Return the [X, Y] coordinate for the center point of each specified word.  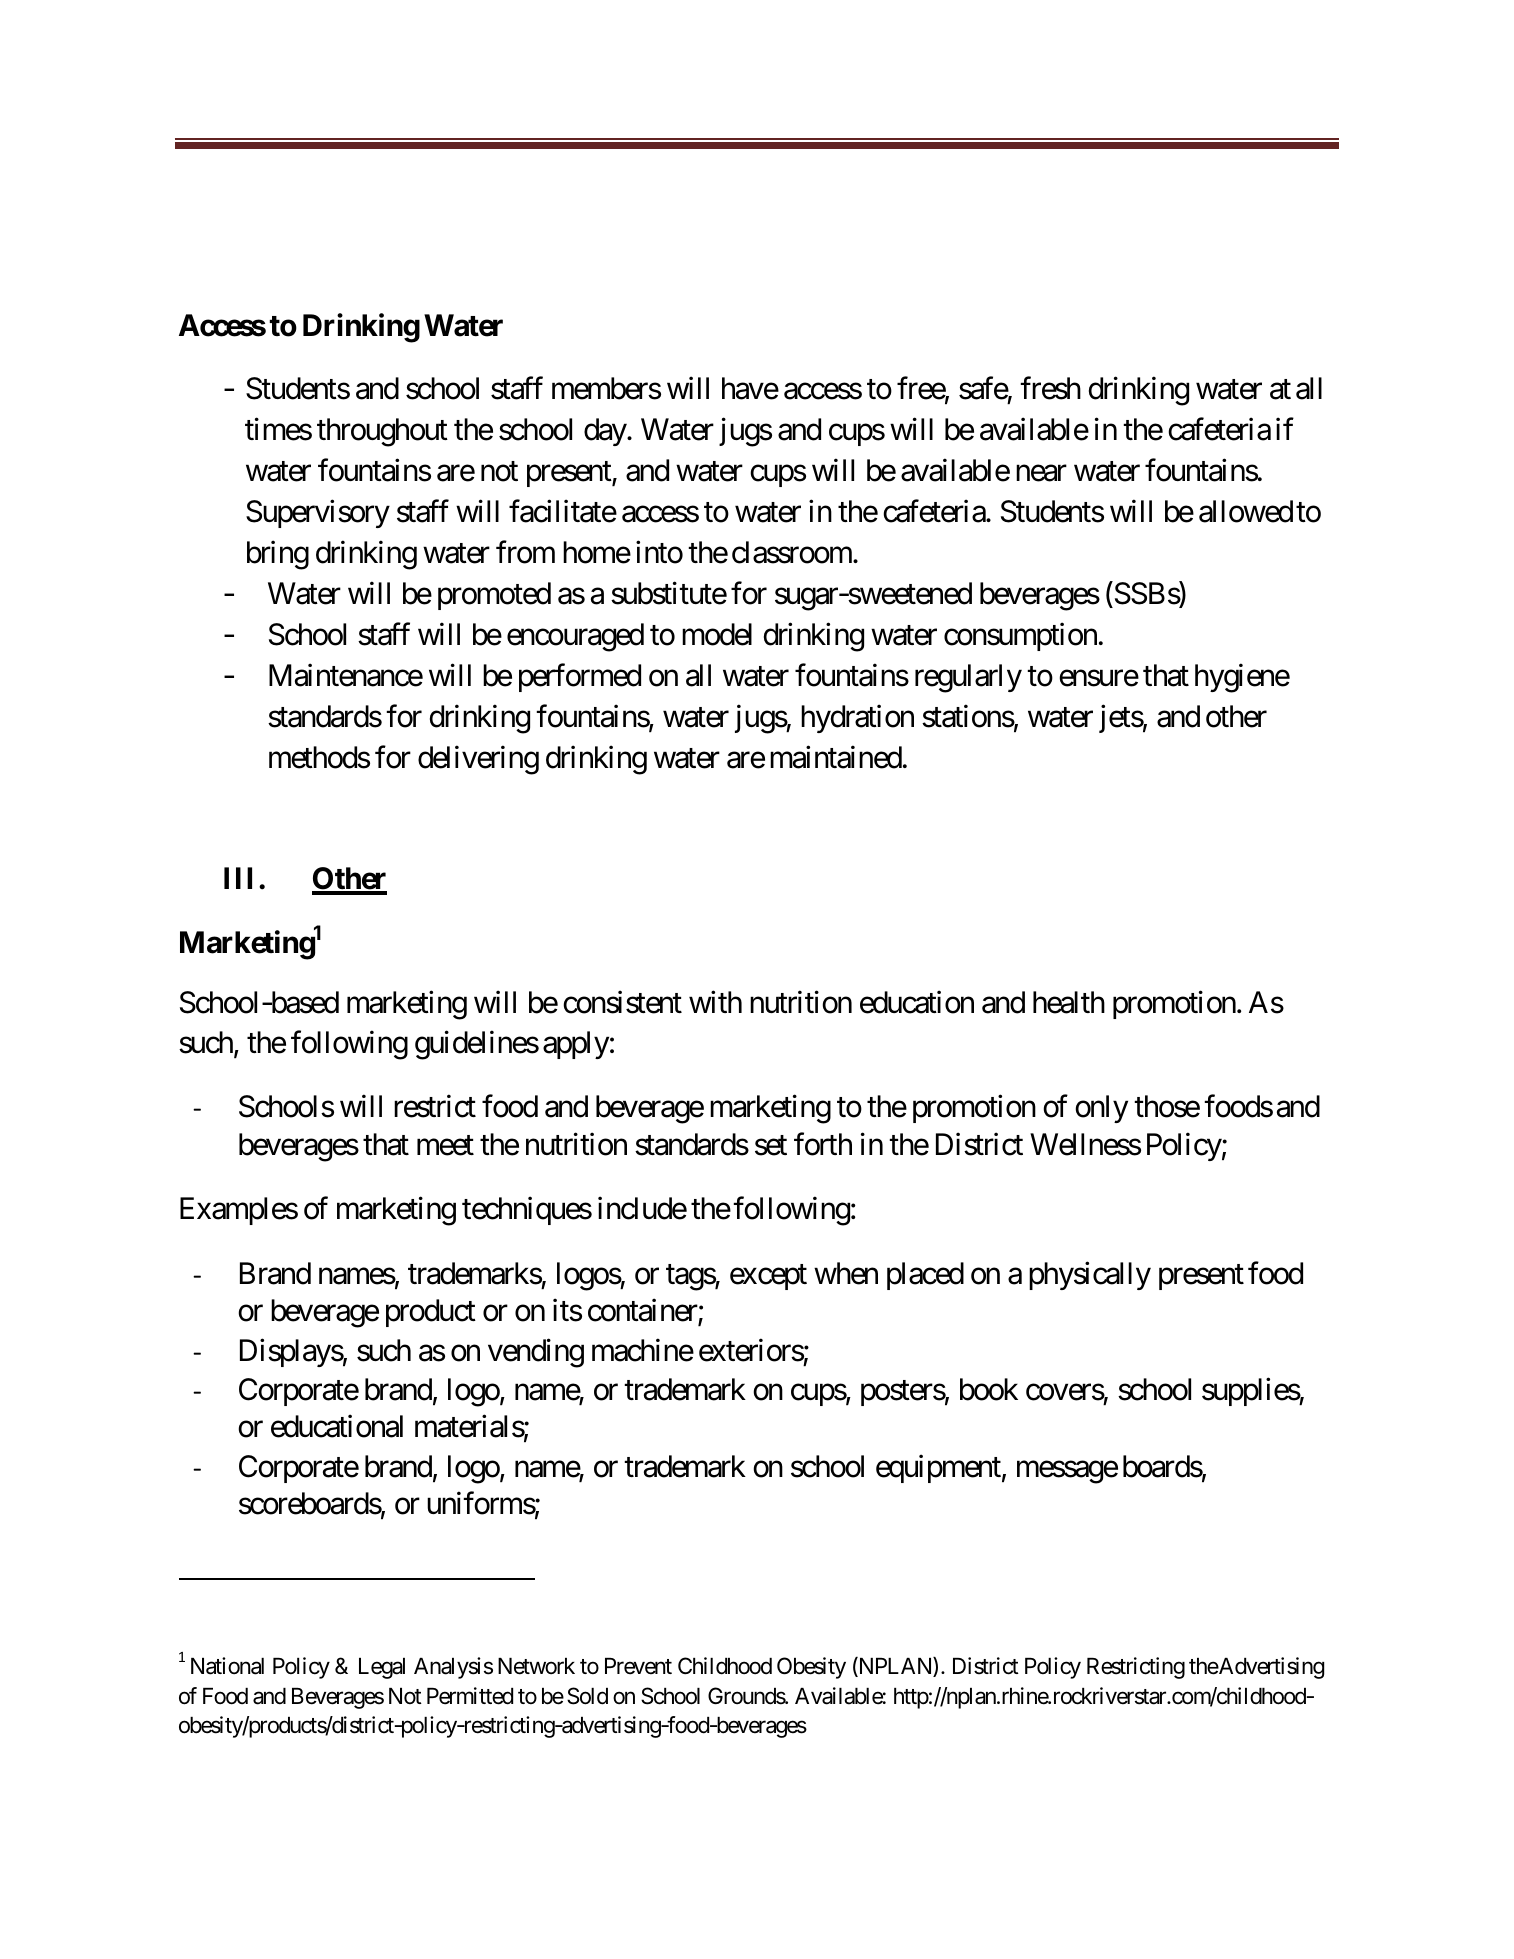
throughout [382, 432]
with [715, 1002]
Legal [382, 1668]
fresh [1050, 388]
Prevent [638, 1666]
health [1069, 1002]
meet [445, 1146]
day [606, 432]
